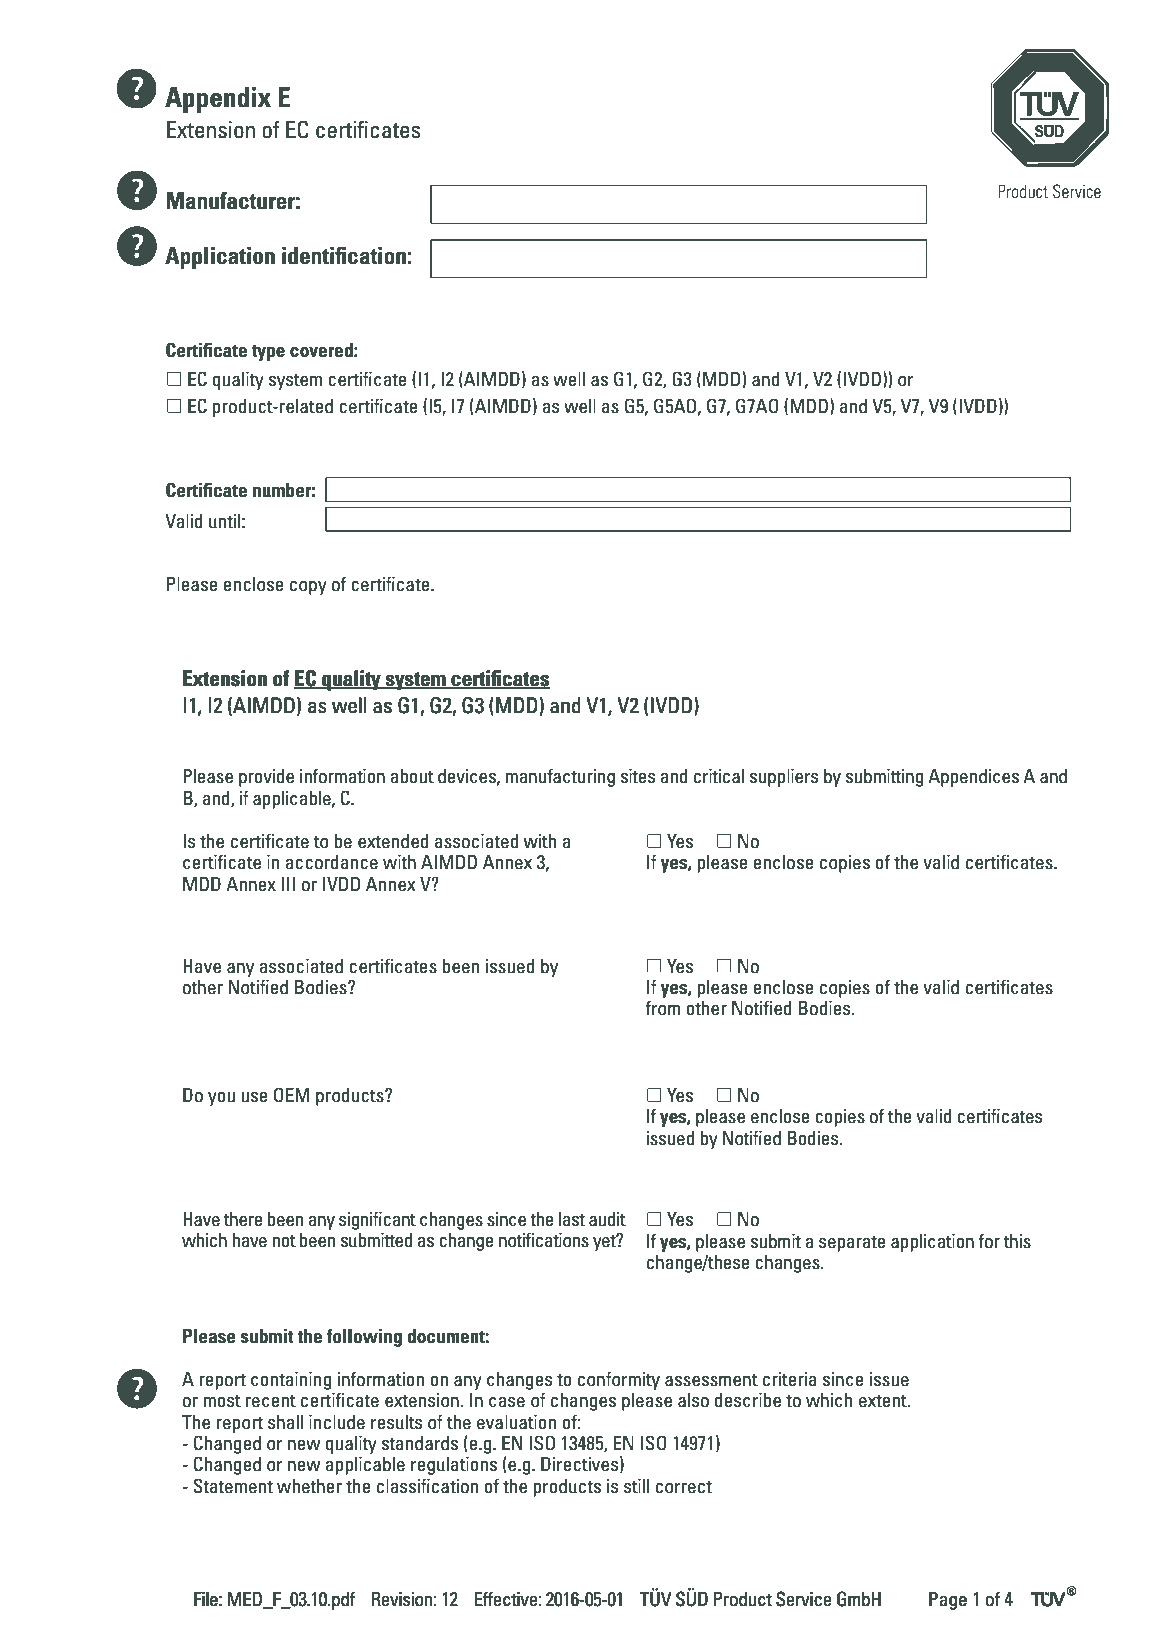  What do you see at coordinates (308, 588) in the screenshot?
I see `copy` at bounding box center [308, 588].
